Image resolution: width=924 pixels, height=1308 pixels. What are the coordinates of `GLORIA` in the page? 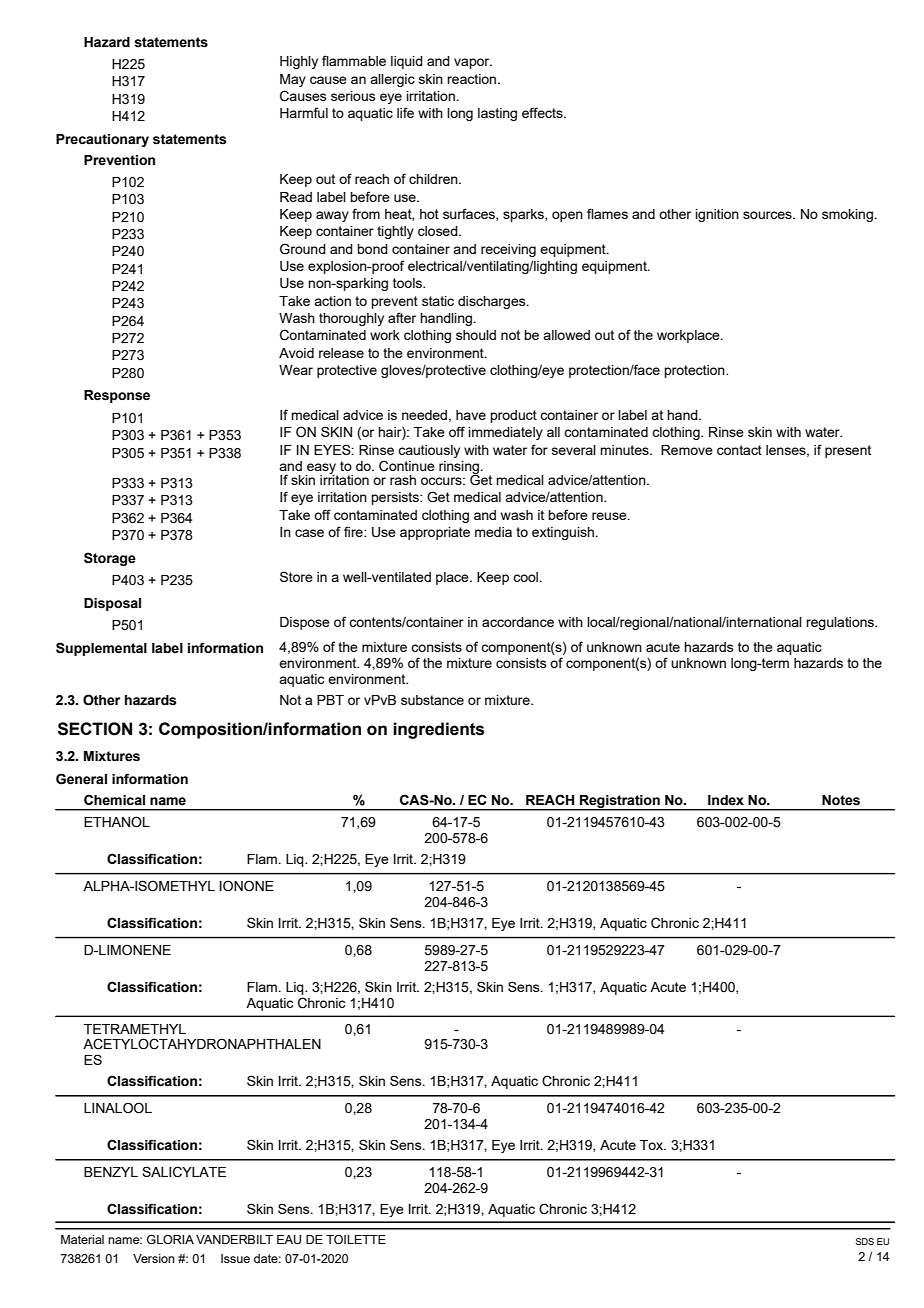 It's located at (170, 1239).
